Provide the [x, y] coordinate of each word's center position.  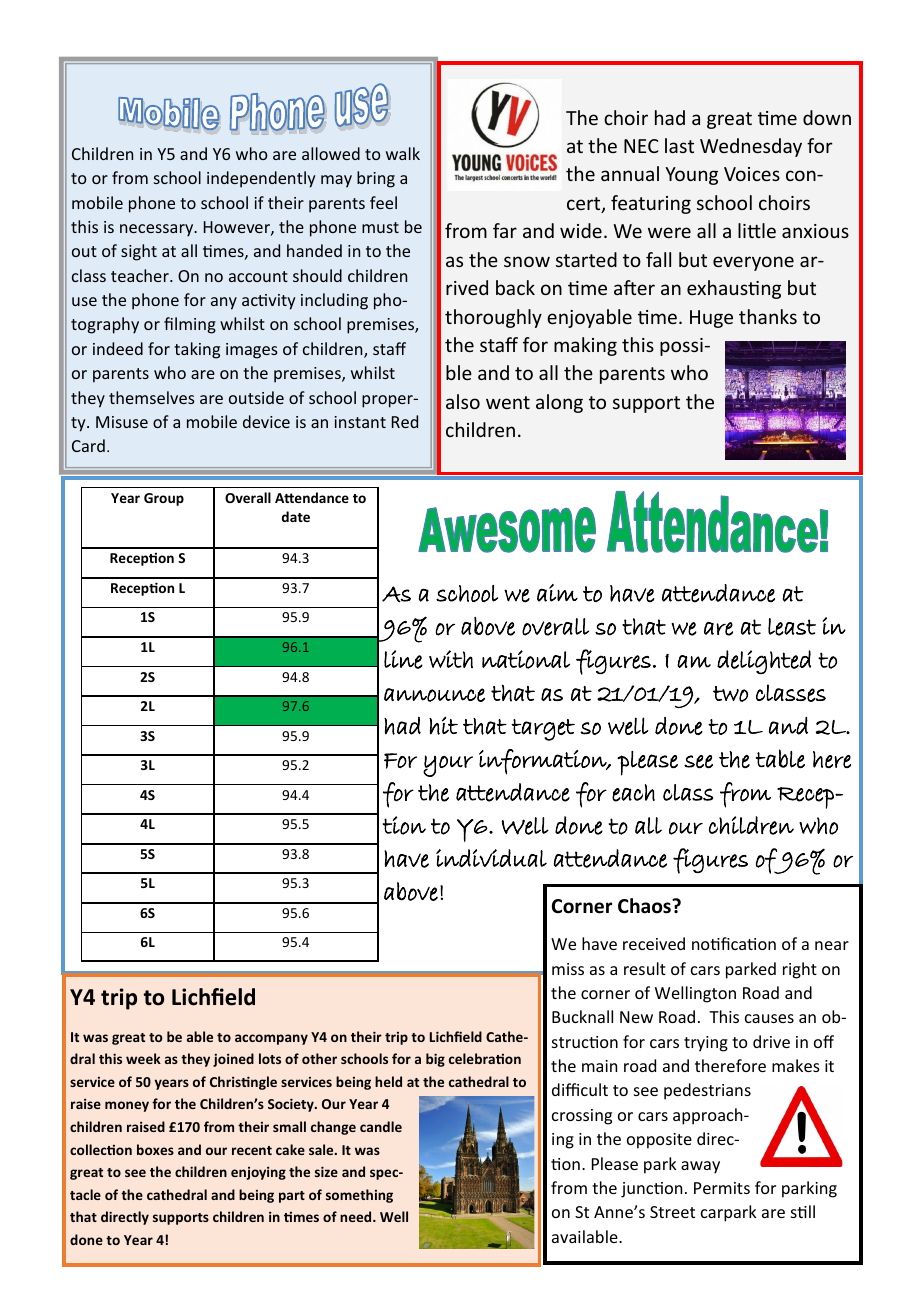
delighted [764, 662]
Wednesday [751, 147]
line [403, 659]
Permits [722, 1188]
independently [261, 179]
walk [403, 153]
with [451, 659]
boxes [155, 1149]
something [359, 1196]
